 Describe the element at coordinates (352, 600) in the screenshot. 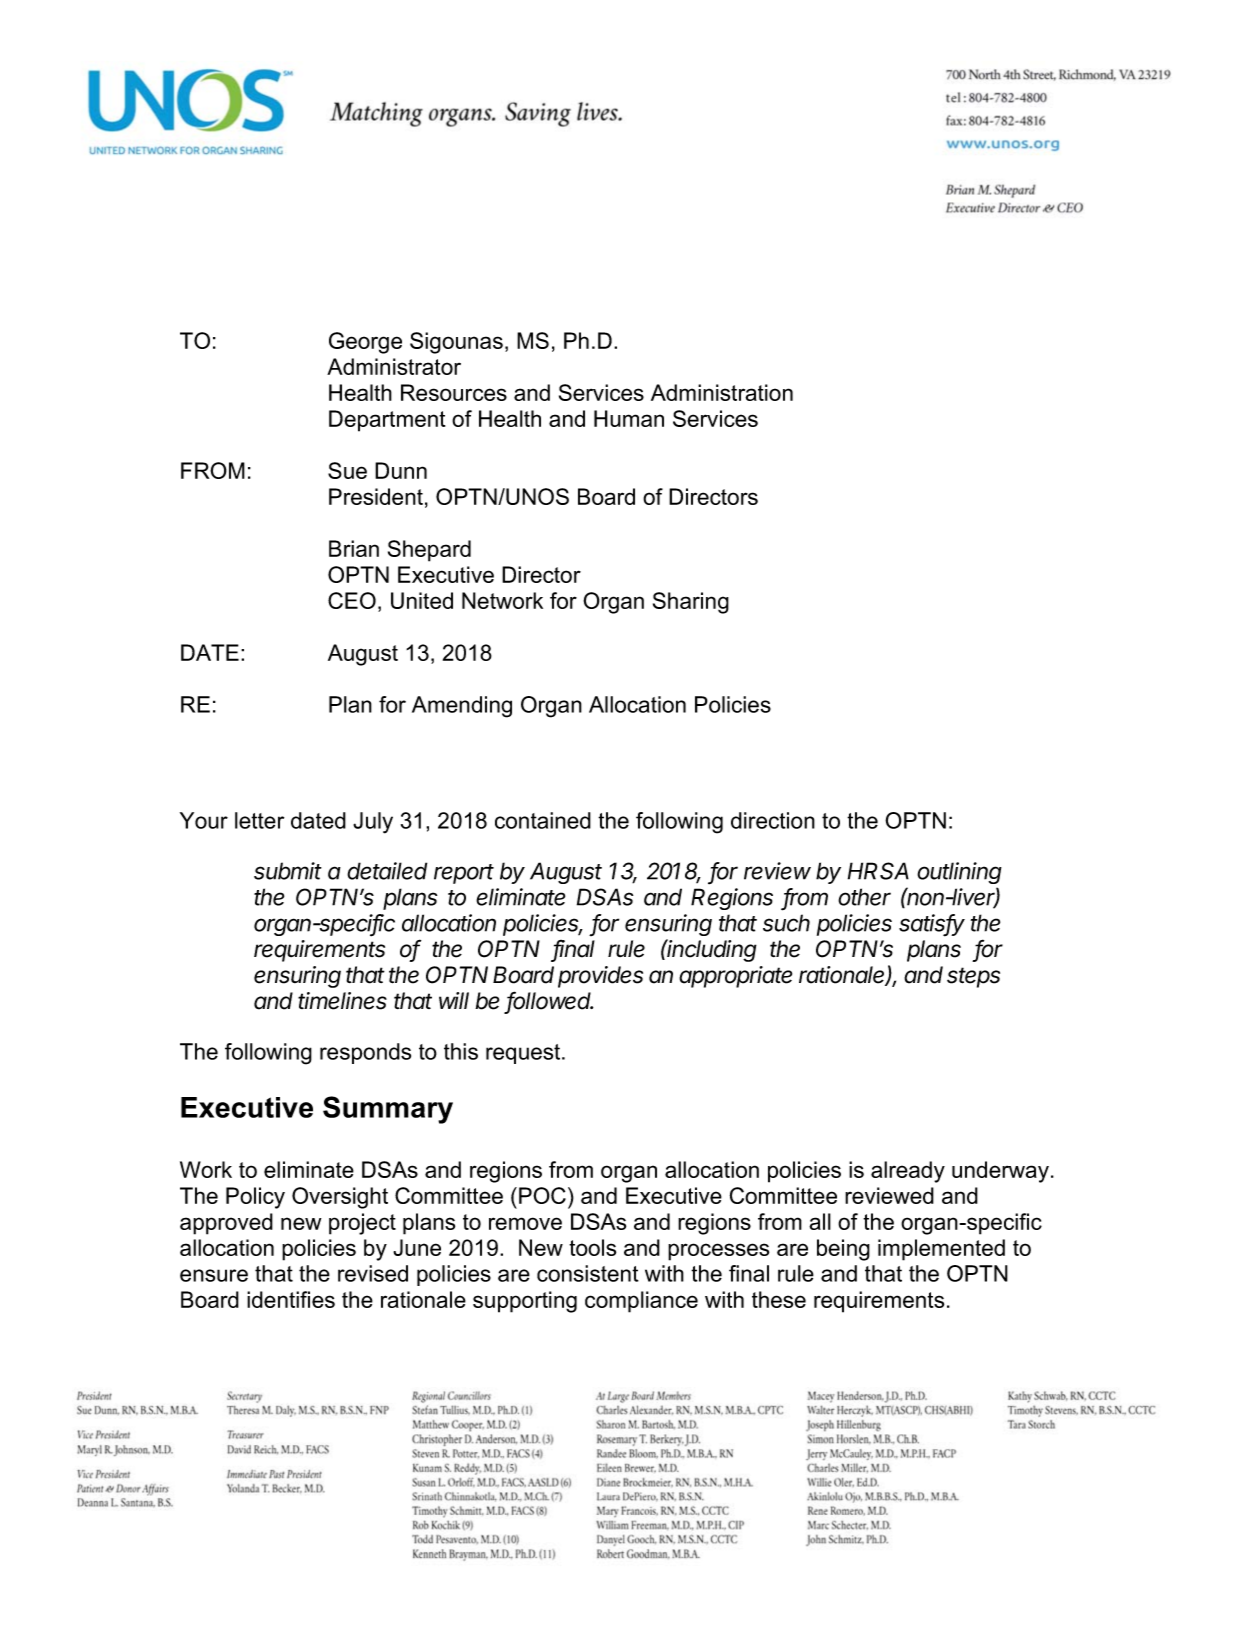

I see `CEO` at that location.
